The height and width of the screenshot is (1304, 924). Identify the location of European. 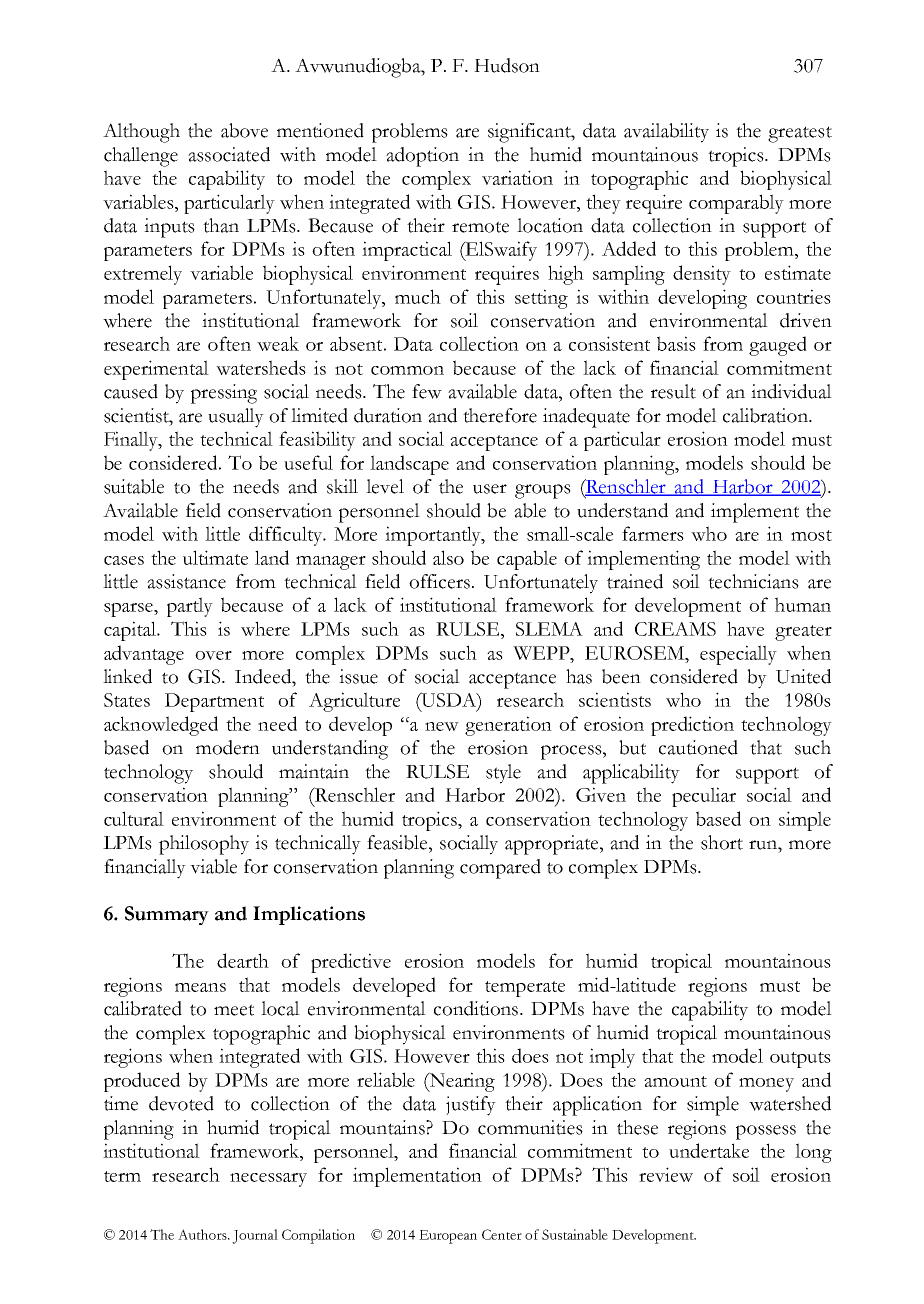
(448, 1237).
